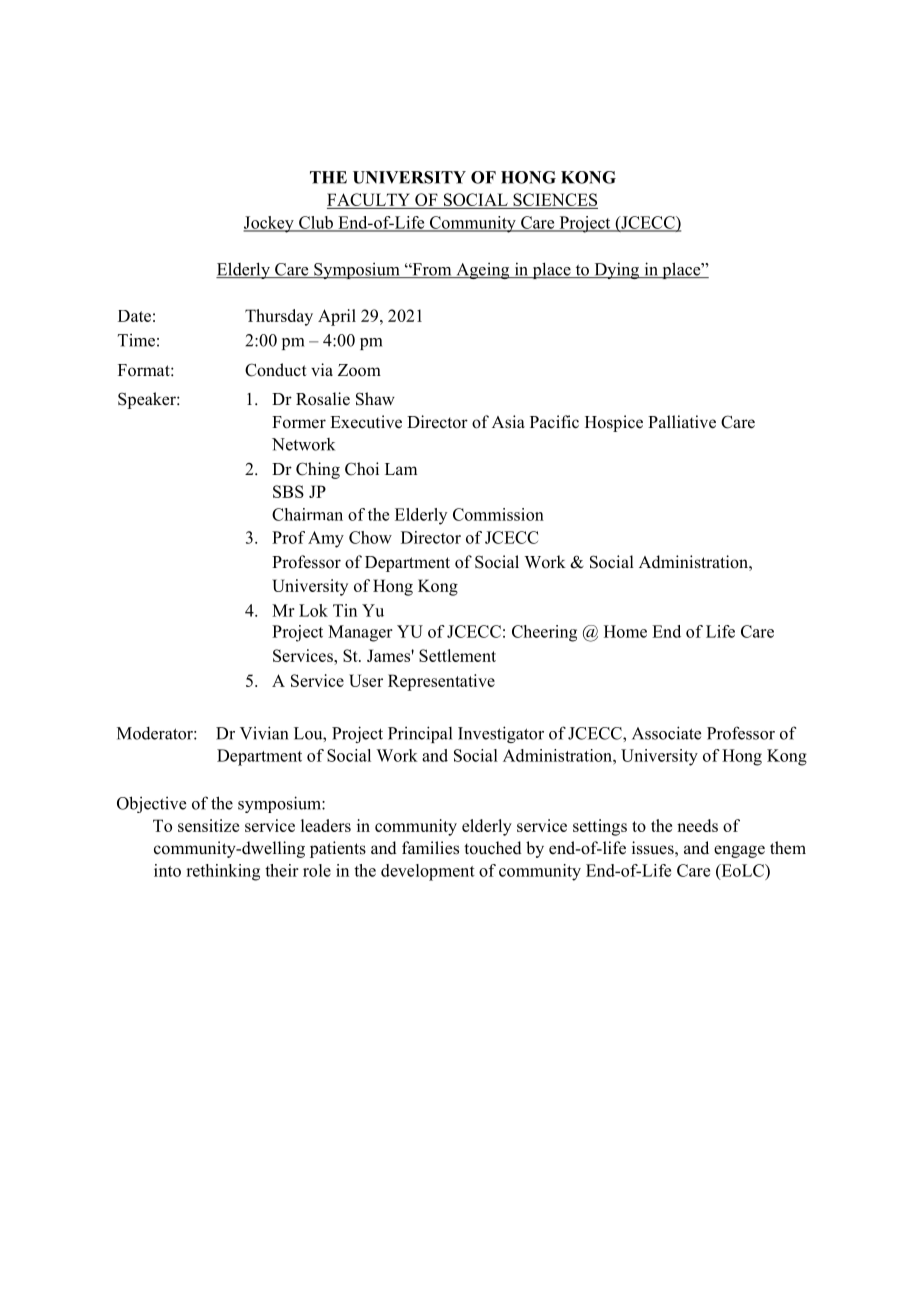 The image size is (924, 1308). I want to click on Ageing, so click(483, 271).
